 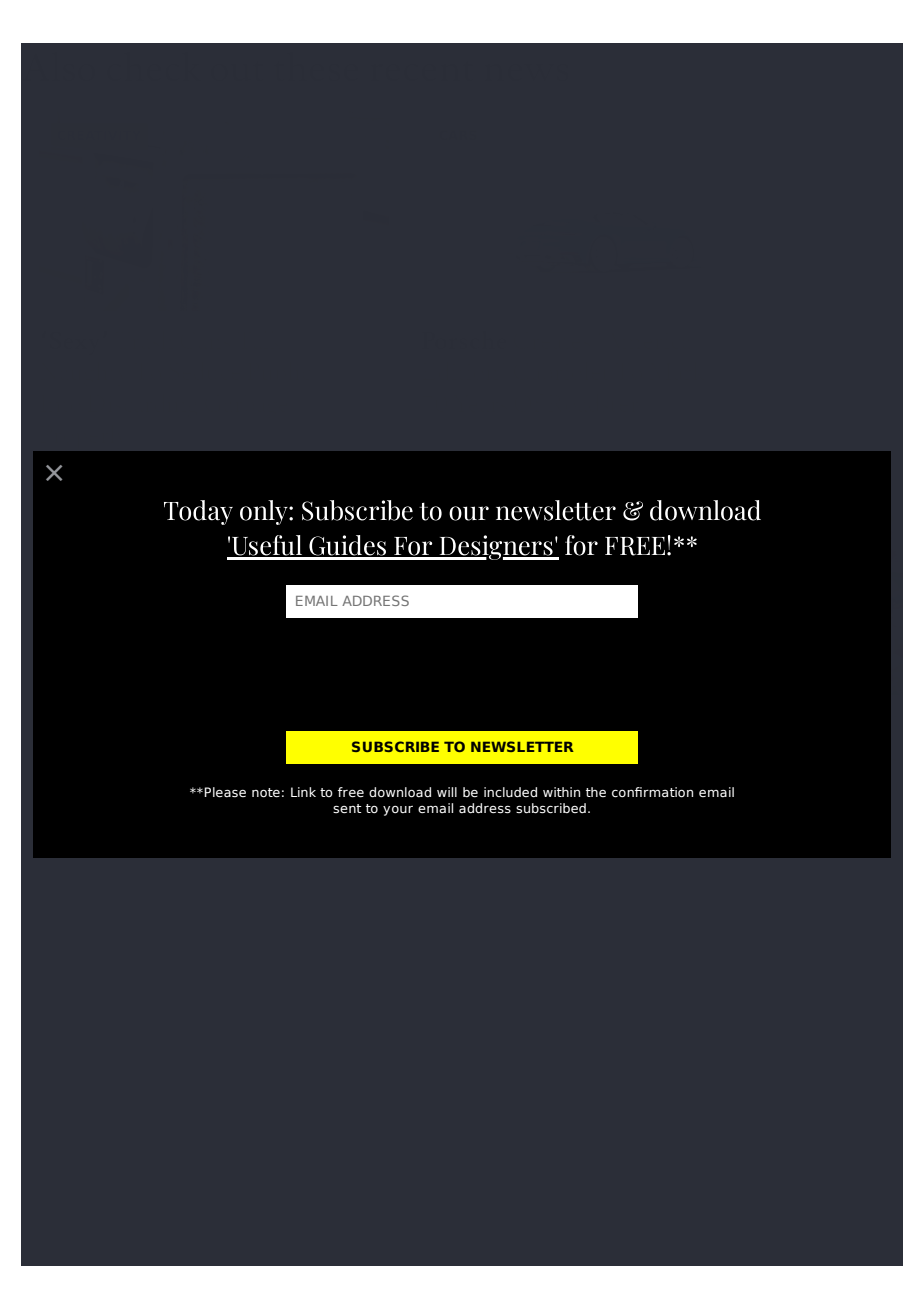 What do you see at coordinates (265, 512) in the screenshot?
I see `only` at bounding box center [265, 512].
